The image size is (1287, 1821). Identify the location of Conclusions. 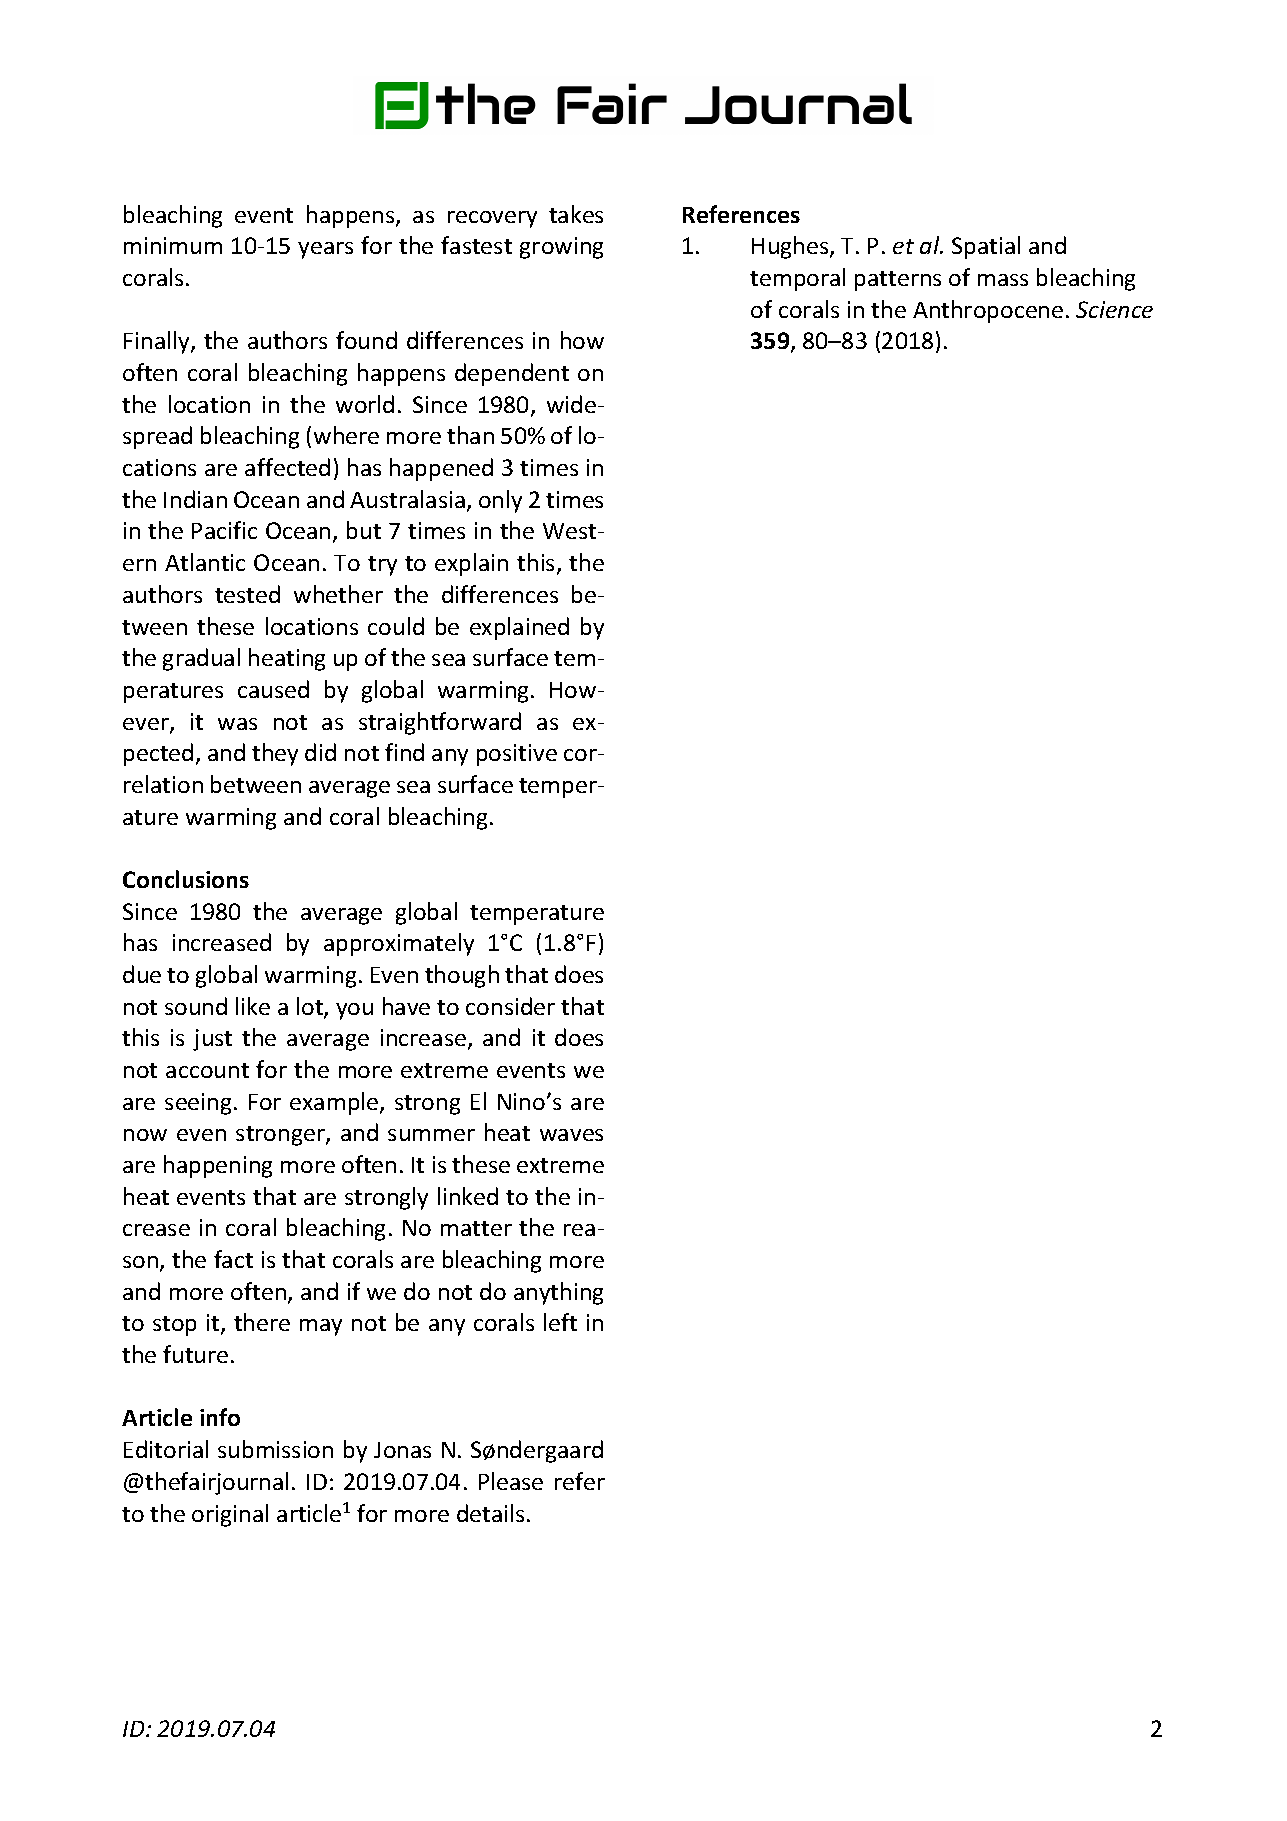
(186, 879).
